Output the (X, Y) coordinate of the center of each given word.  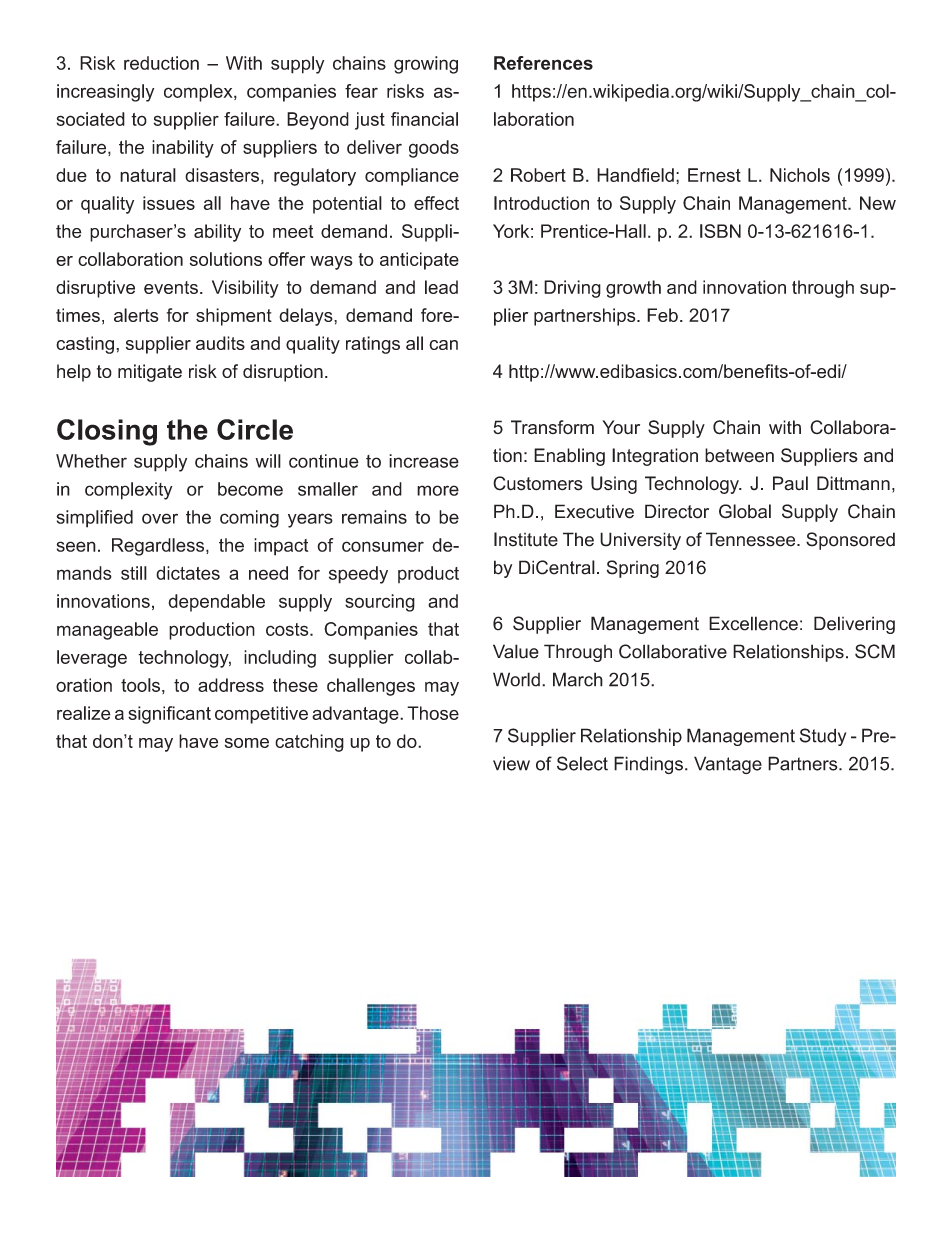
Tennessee (752, 539)
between (739, 455)
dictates (188, 573)
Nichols (800, 175)
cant (193, 713)
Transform (552, 427)
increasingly (105, 93)
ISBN (720, 231)
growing (426, 65)
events (171, 287)
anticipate (419, 261)
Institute (526, 539)
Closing (107, 432)
